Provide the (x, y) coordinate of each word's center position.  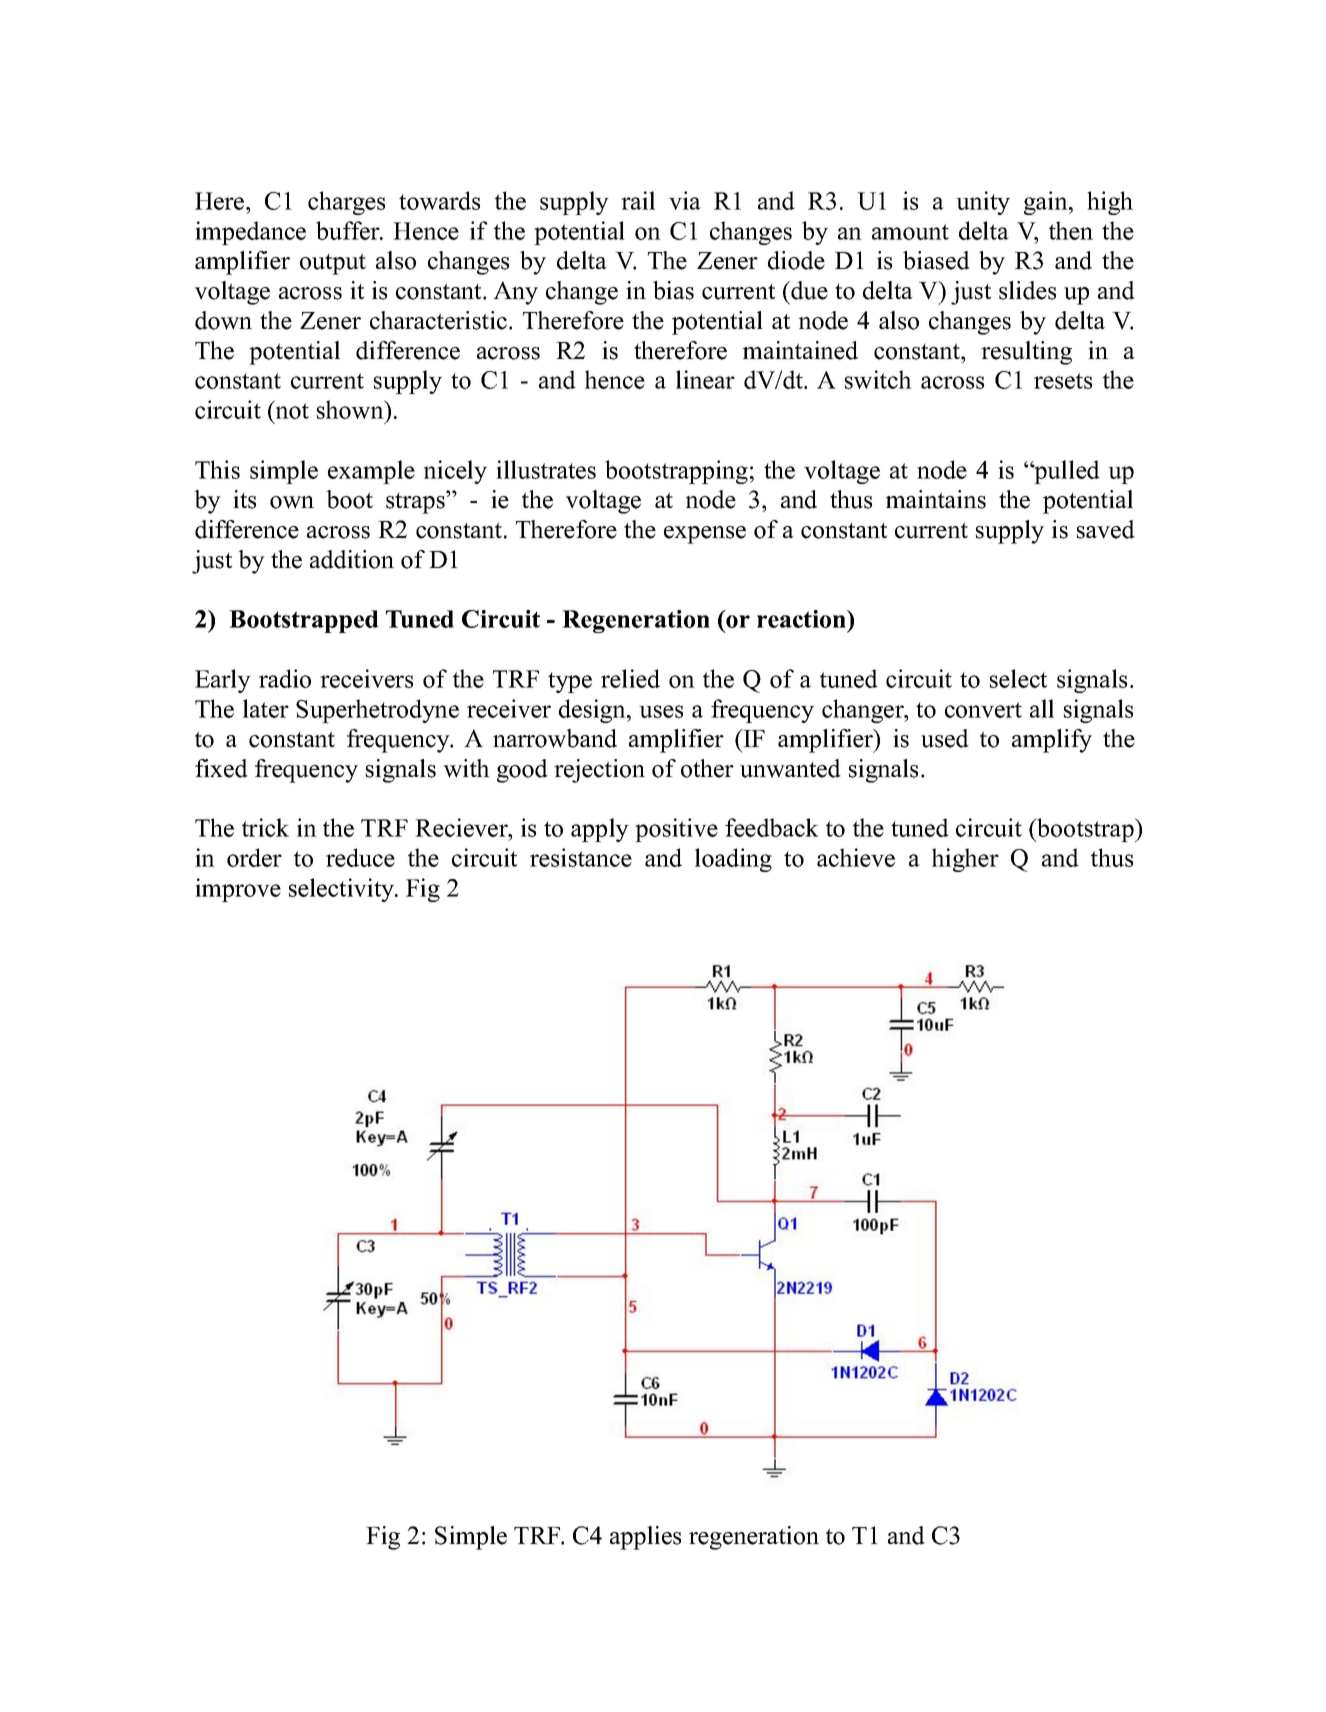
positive (676, 830)
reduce (360, 857)
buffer (349, 230)
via (685, 200)
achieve (856, 857)
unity (983, 203)
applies (645, 1538)
